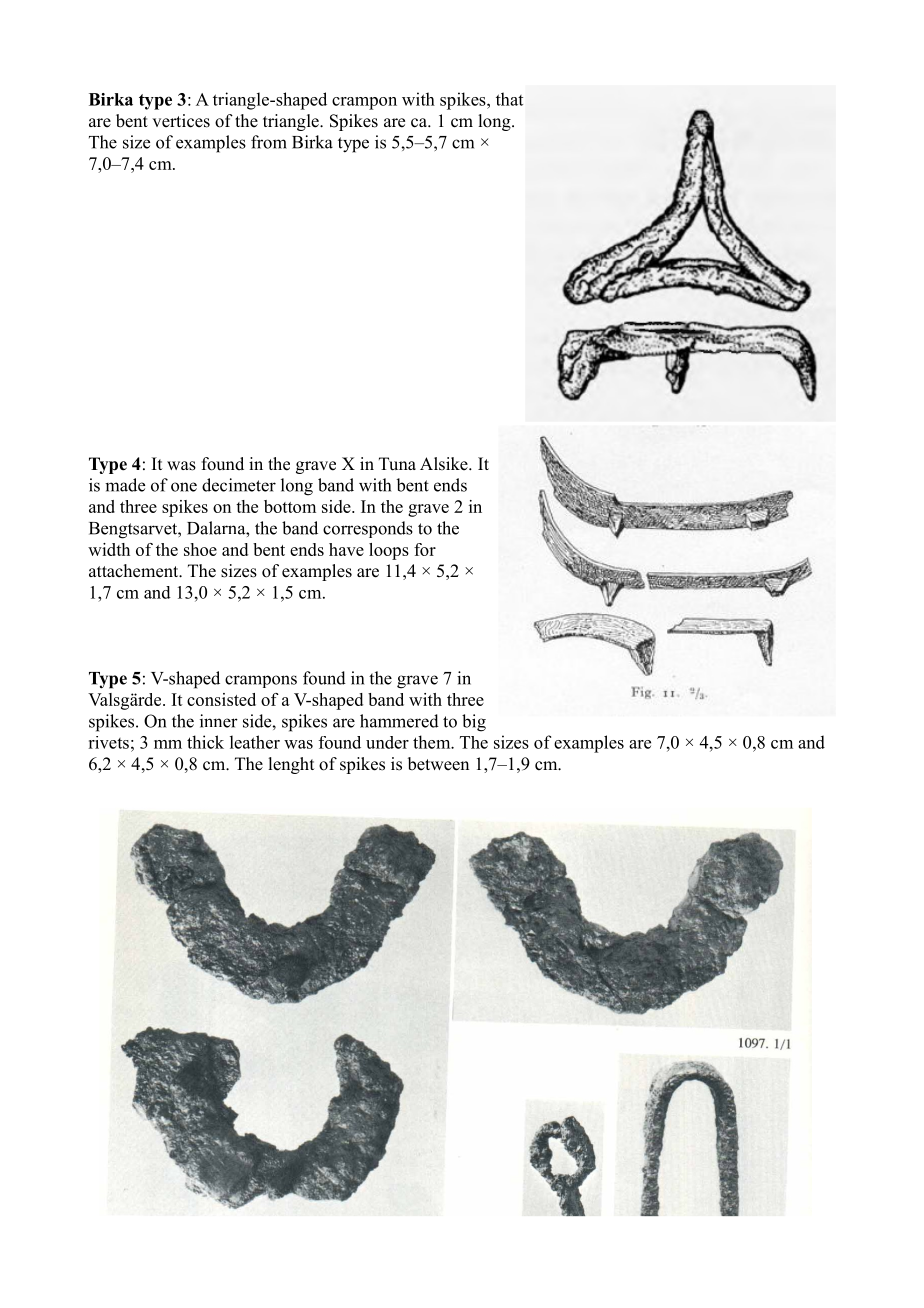 This document has height=1308, width=924. What do you see at coordinates (200, 549) in the document?
I see `shoe` at bounding box center [200, 549].
